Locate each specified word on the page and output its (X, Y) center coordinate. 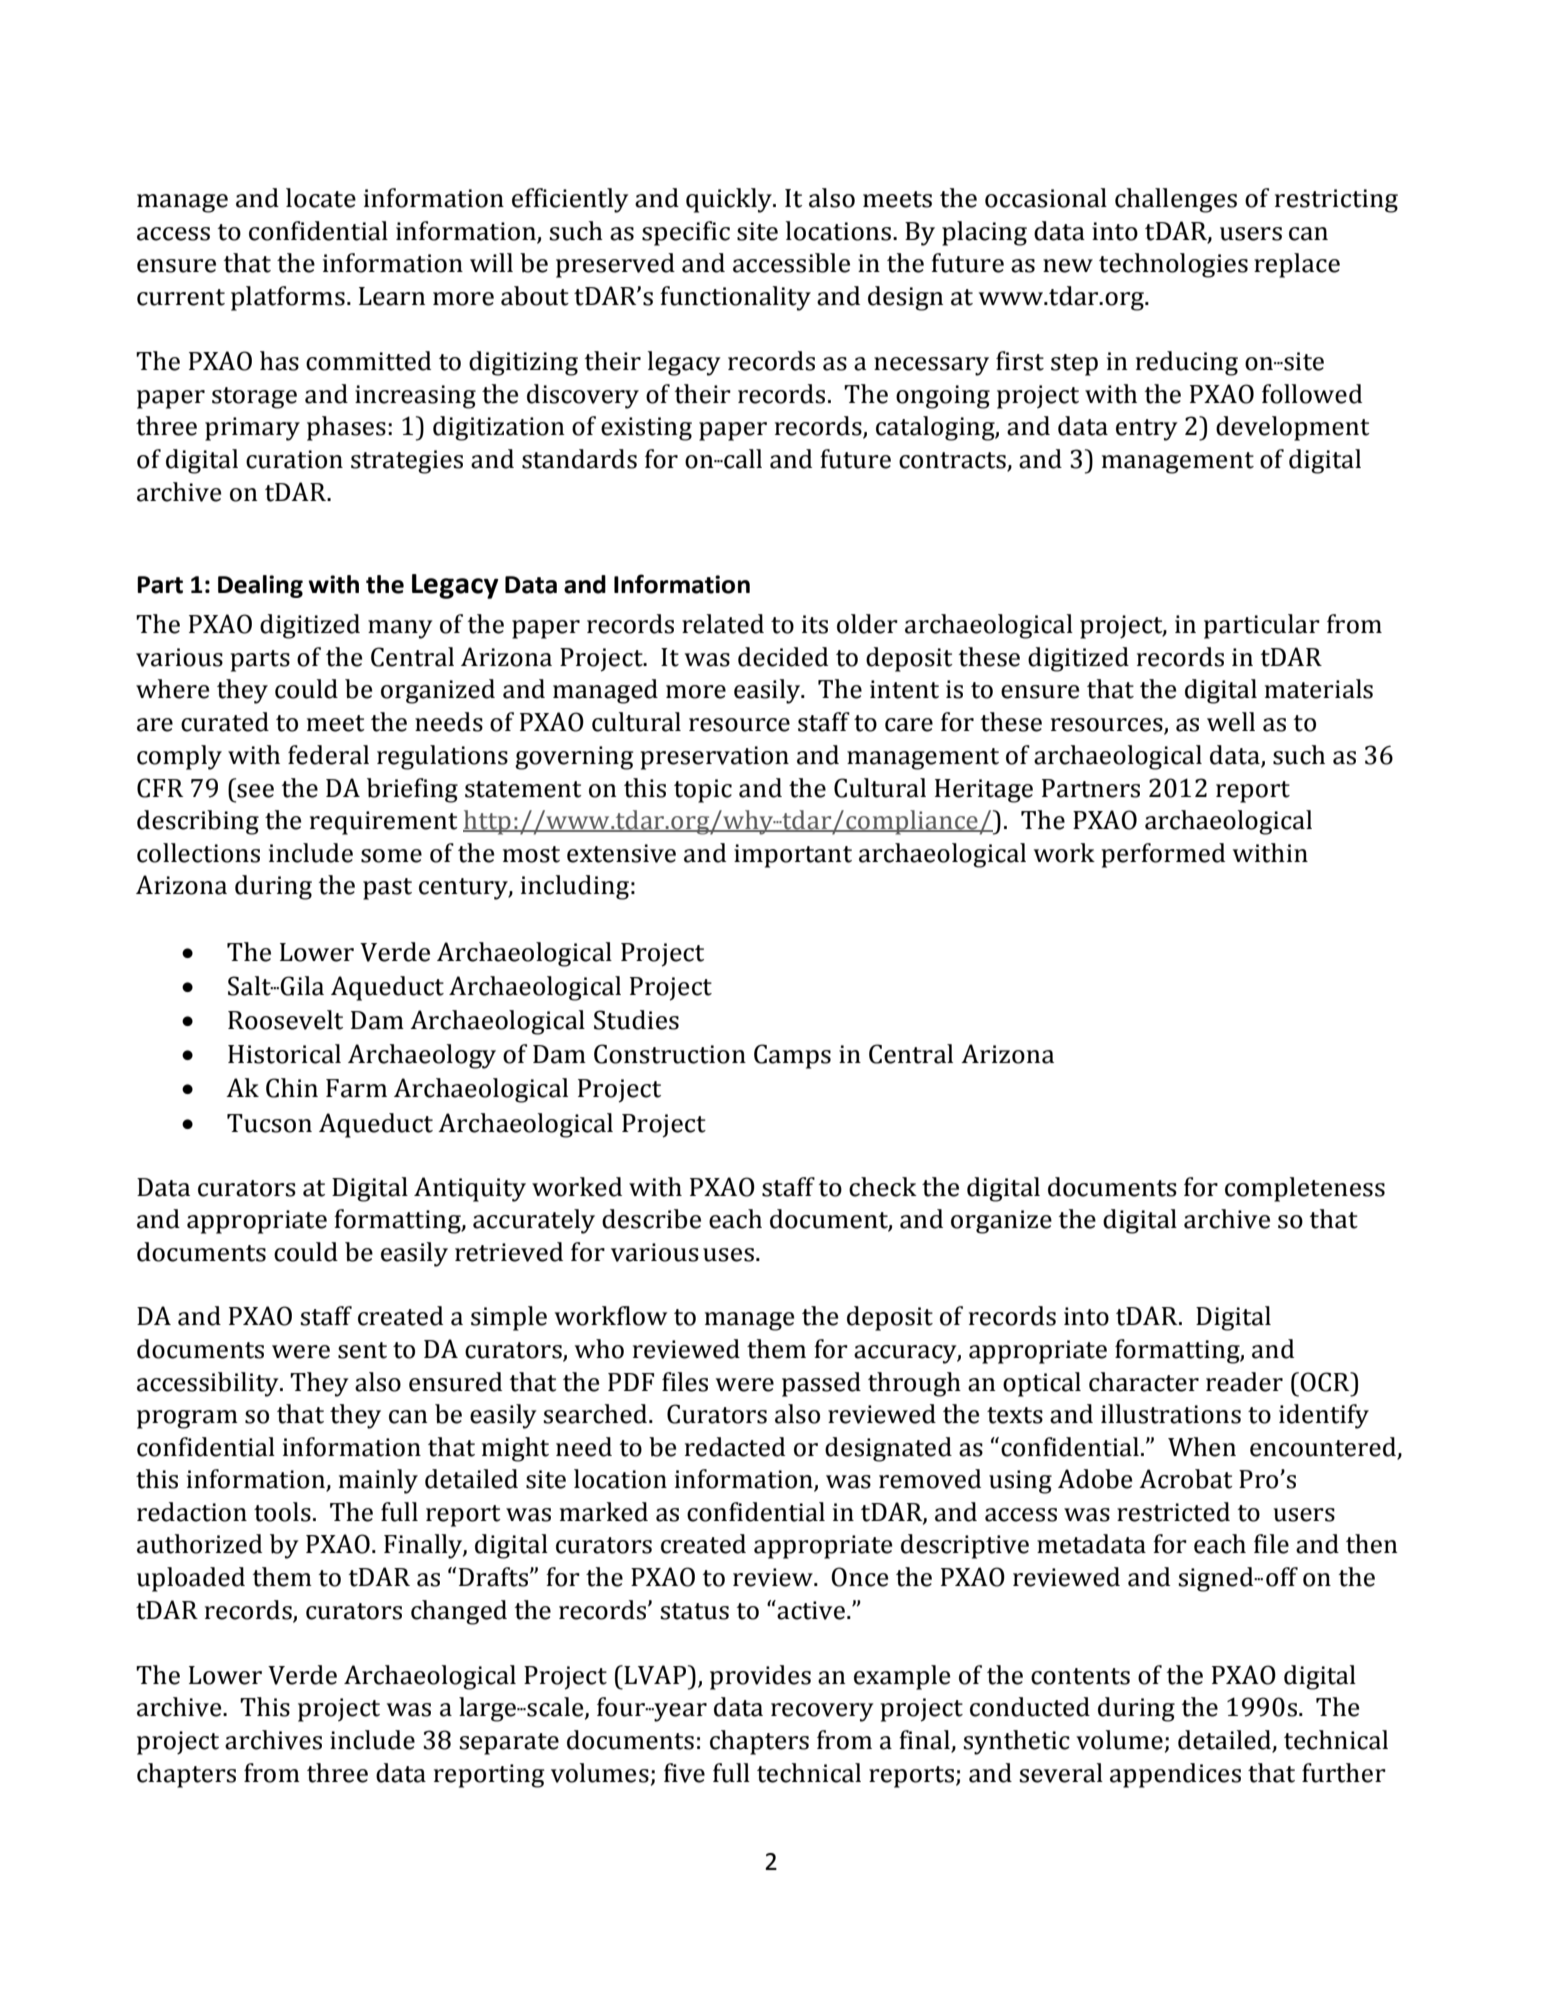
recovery (822, 1712)
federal (328, 755)
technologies (1173, 265)
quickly (730, 200)
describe (651, 1219)
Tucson (269, 1123)
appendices (1175, 1775)
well (1231, 722)
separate (509, 1744)
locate (321, 198)
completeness (1305, 1189)
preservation (714, 758)
